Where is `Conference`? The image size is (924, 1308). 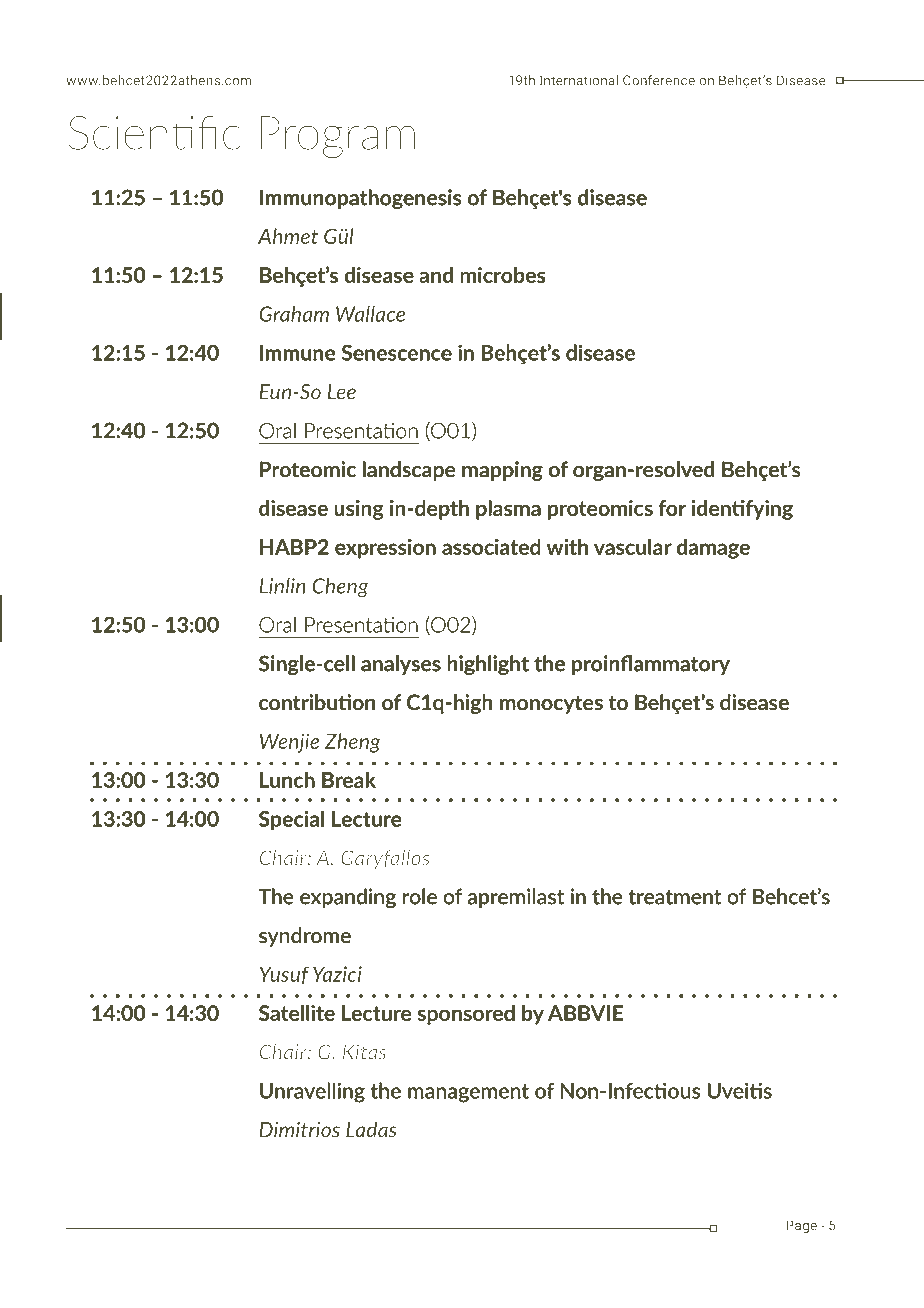
Conference is located at coordinates (659, 80).
